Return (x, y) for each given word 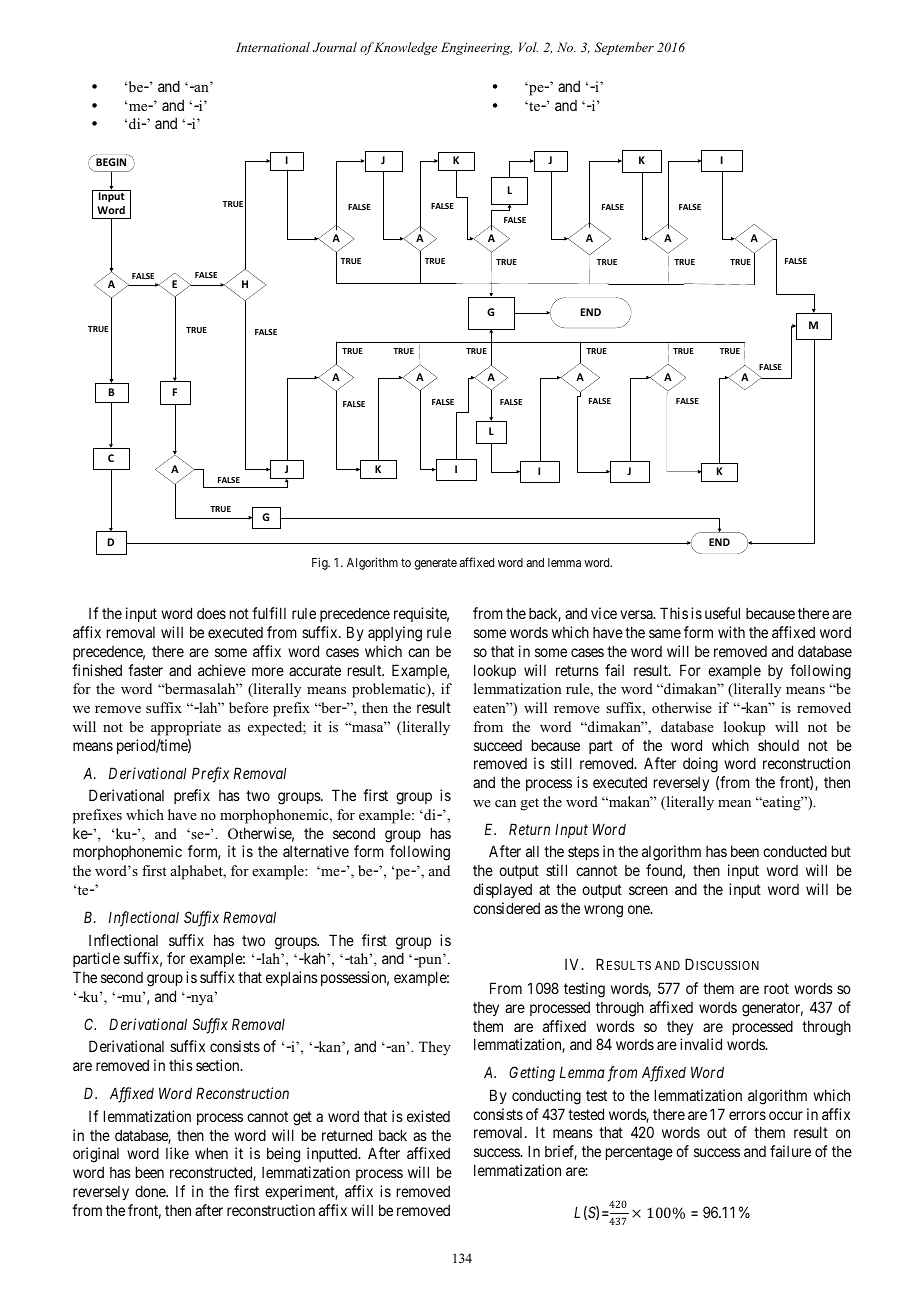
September (624, 48)
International (273, 47)
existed (428, 1116)
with (731, 632)
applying (395, 634)
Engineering (476, 48)
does (211, 613)
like (177, 1153)
